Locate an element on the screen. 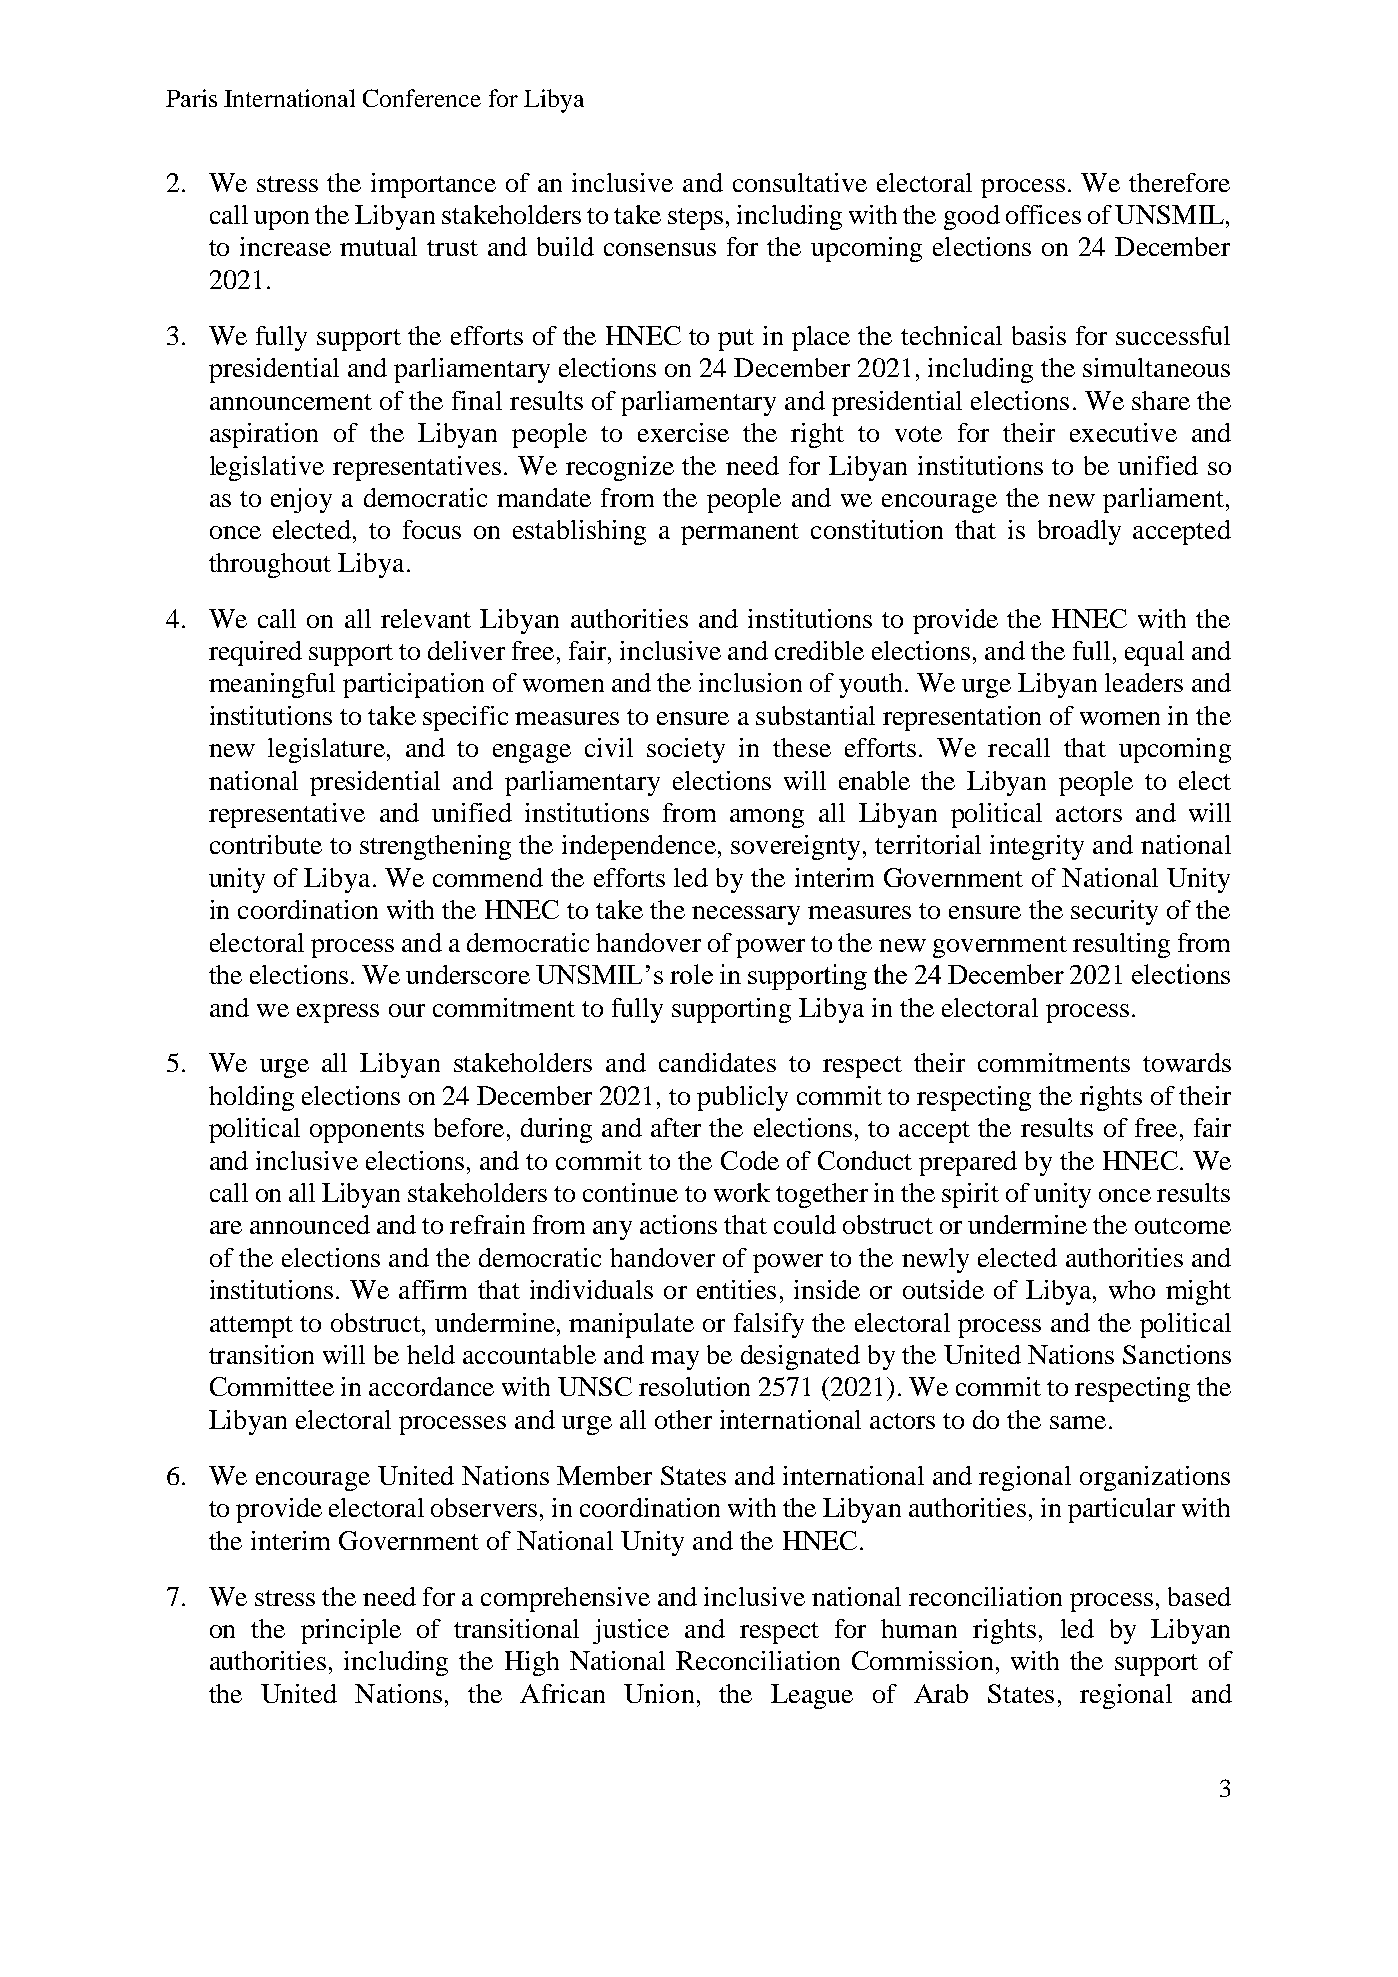 This screenshot has height=1977, width=1398. who is located at coordinates (1132, 1289).
